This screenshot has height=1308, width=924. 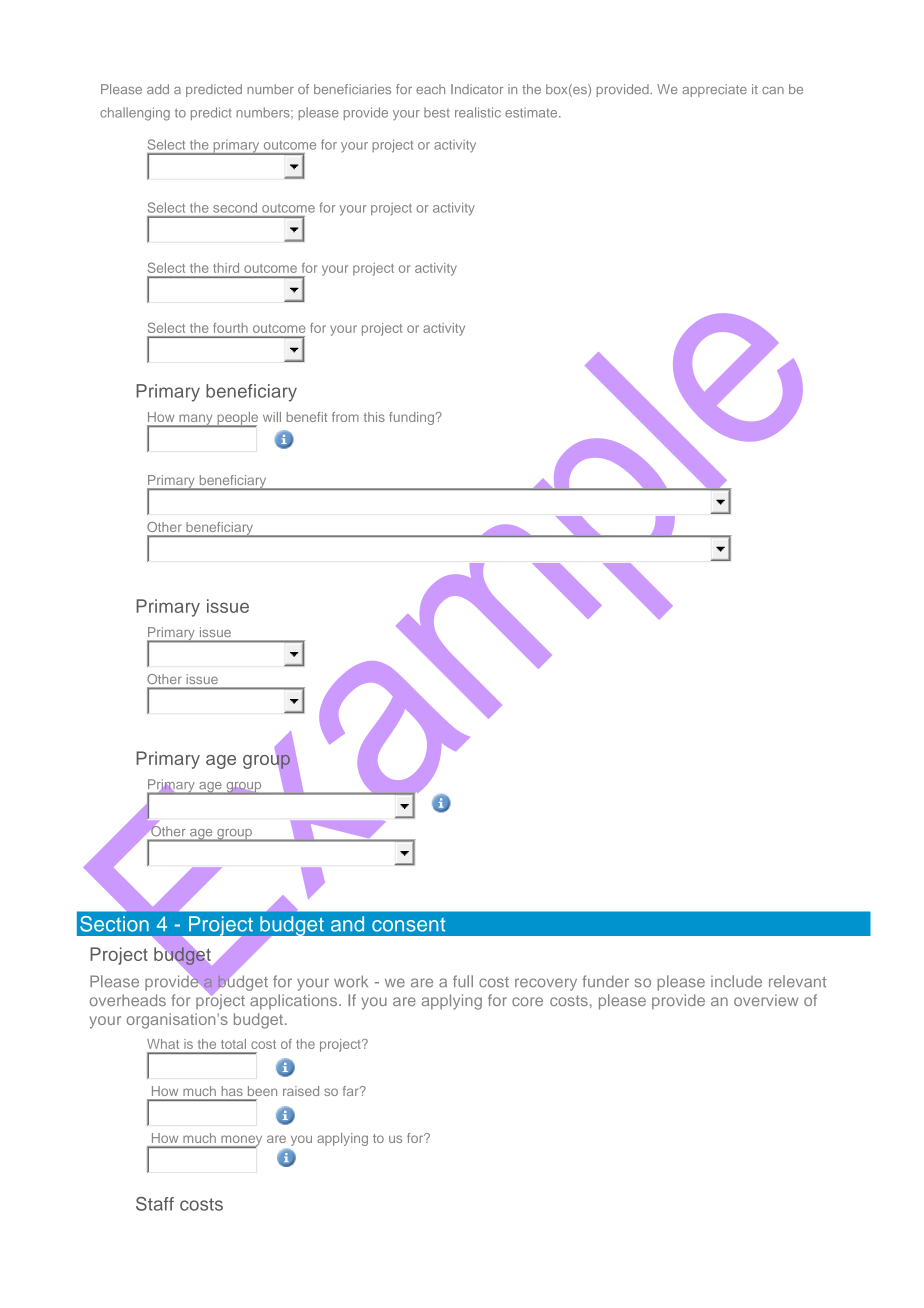 What do you see at coordinates (196, 420) in the screenshot?
I see `many` at bounding box center [196, 420].
